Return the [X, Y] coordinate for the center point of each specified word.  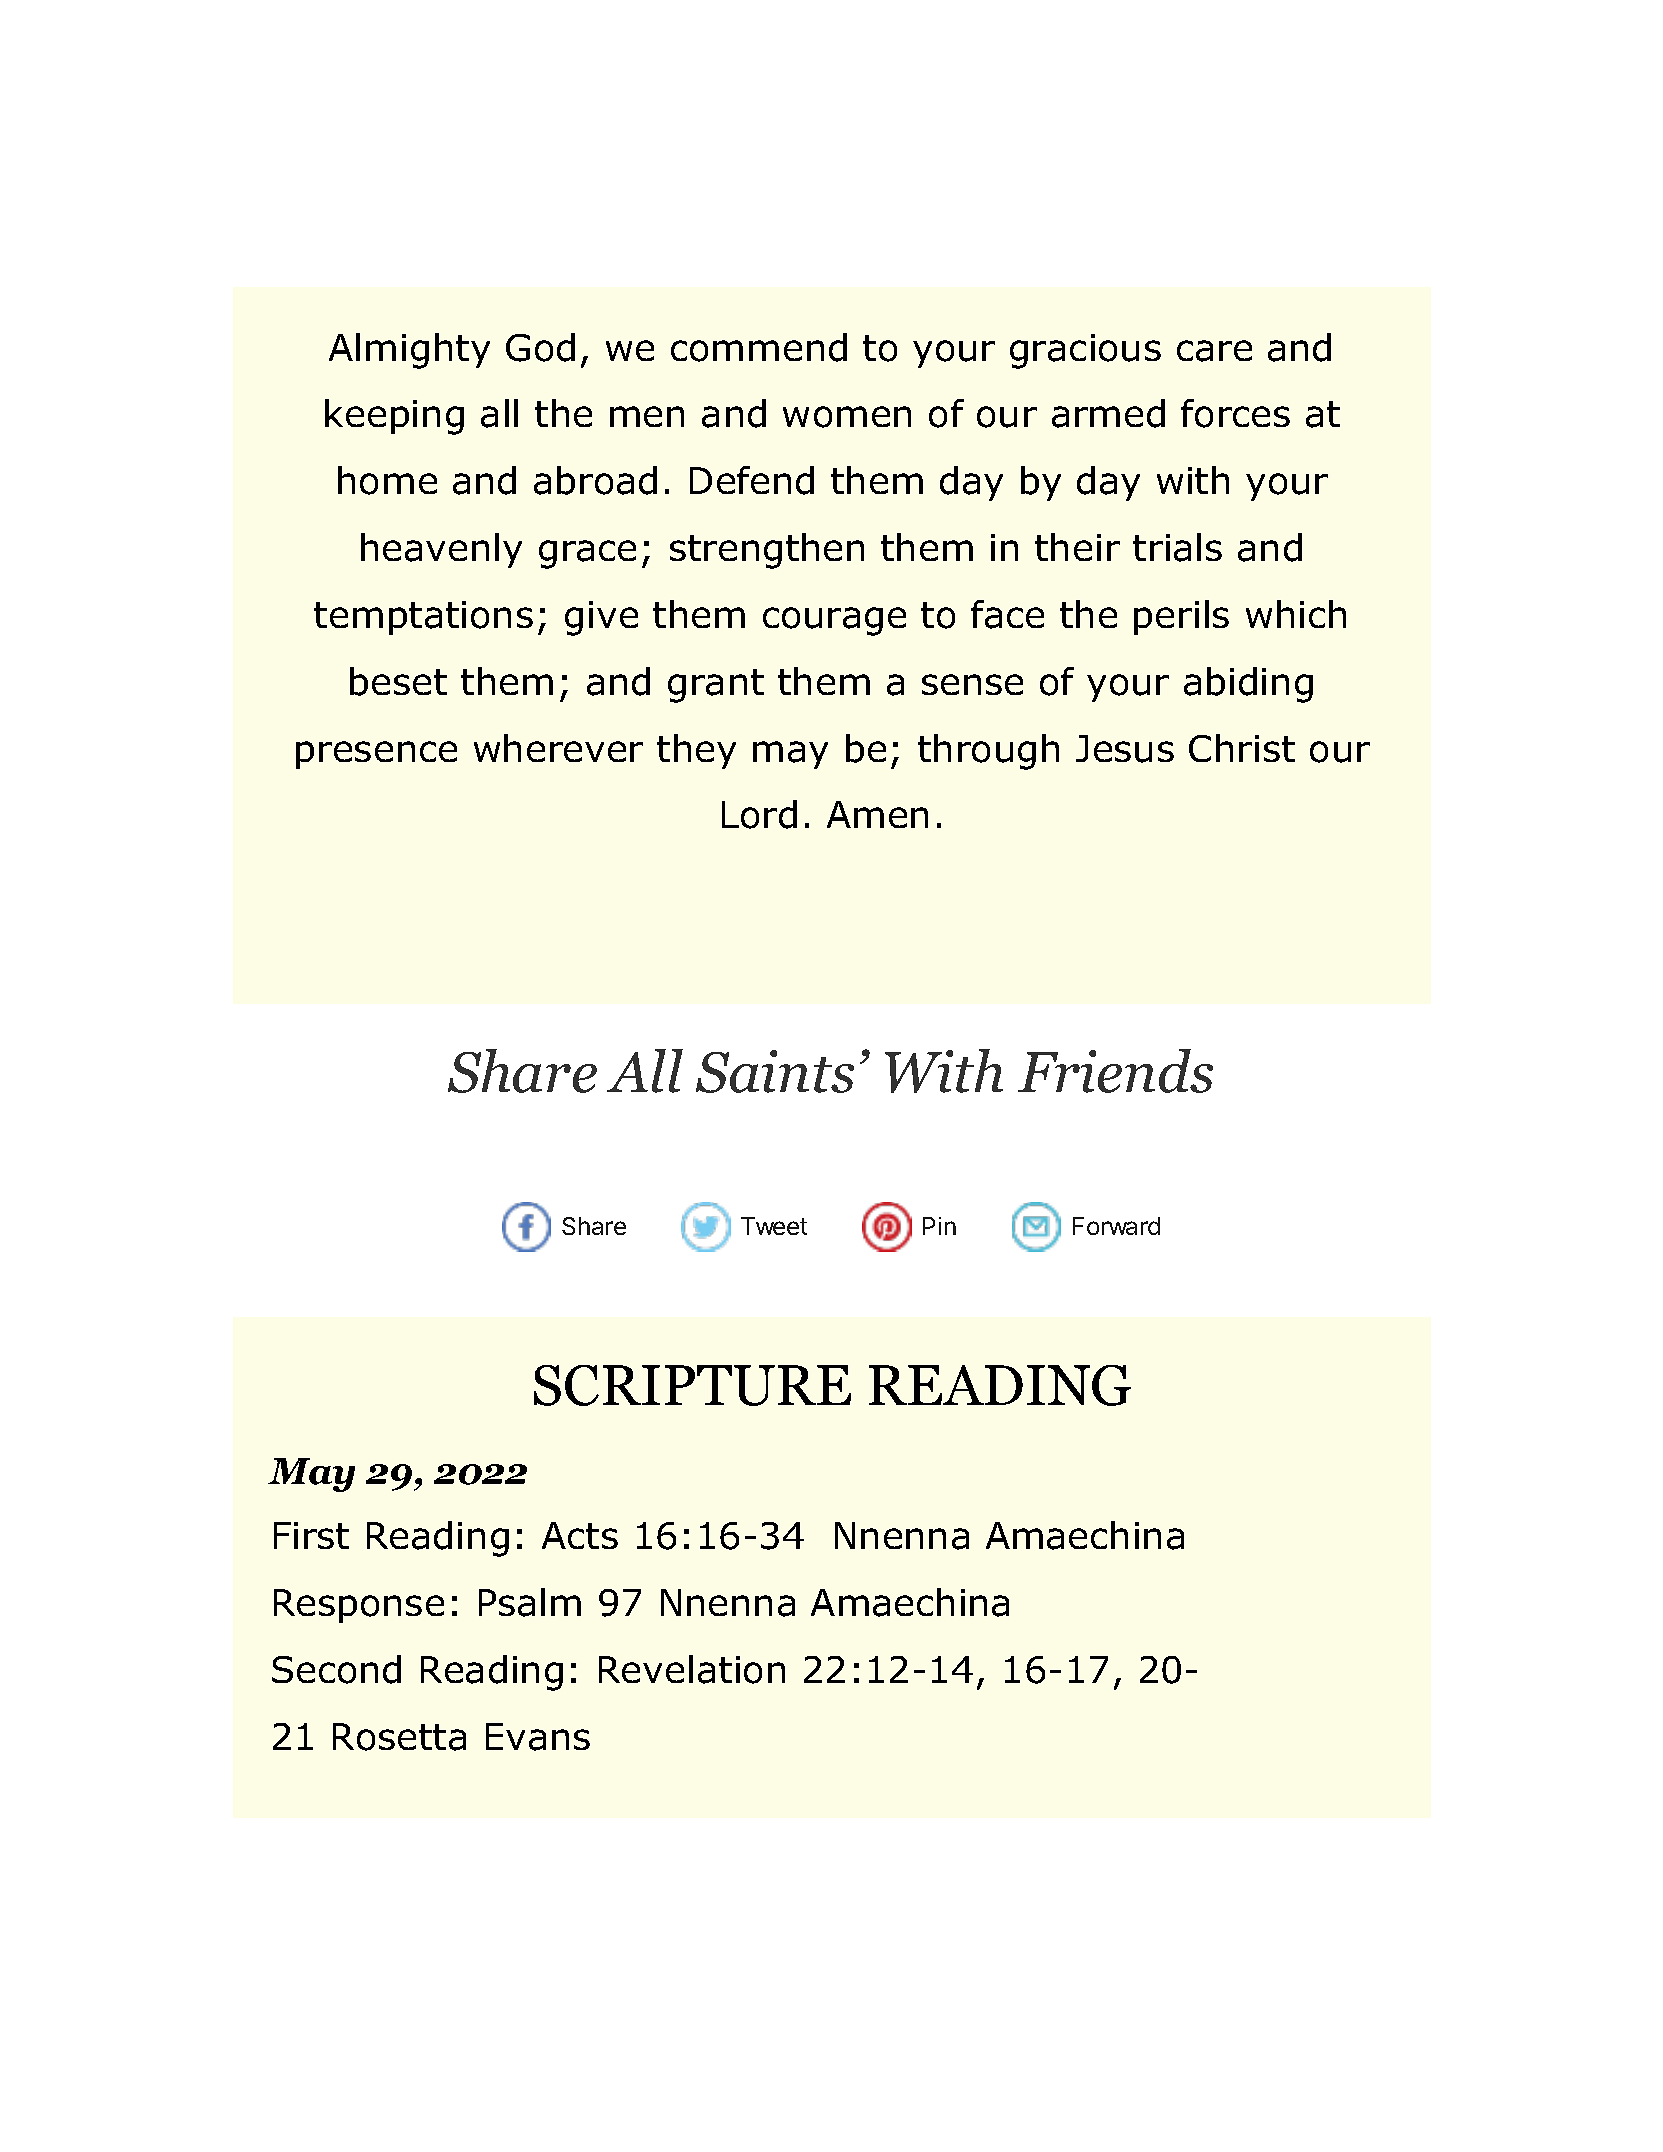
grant [716, 686]
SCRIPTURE [692, 1385]
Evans [538, 1737]
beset [398, 681]
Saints [775, 1071]
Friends [1115, 1071]
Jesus [1125, 749]
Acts [580, 1535]
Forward [1116, 1226]
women [847, 417]
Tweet [774, 1226]
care [1214, 351]
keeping [394, 417]
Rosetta [399, 1737]
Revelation [692, 1669]
